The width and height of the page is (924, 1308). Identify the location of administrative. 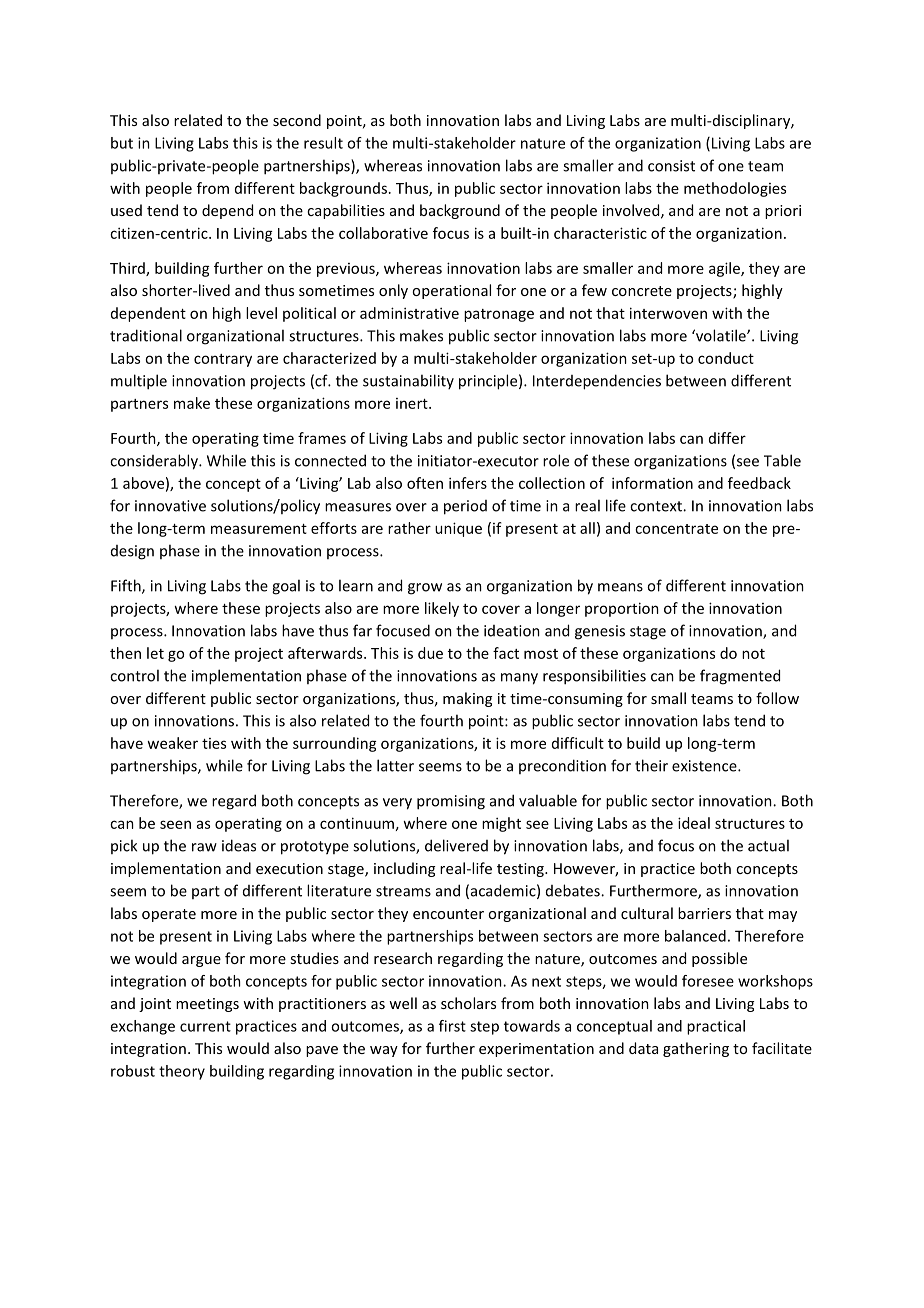
(409, 313).
